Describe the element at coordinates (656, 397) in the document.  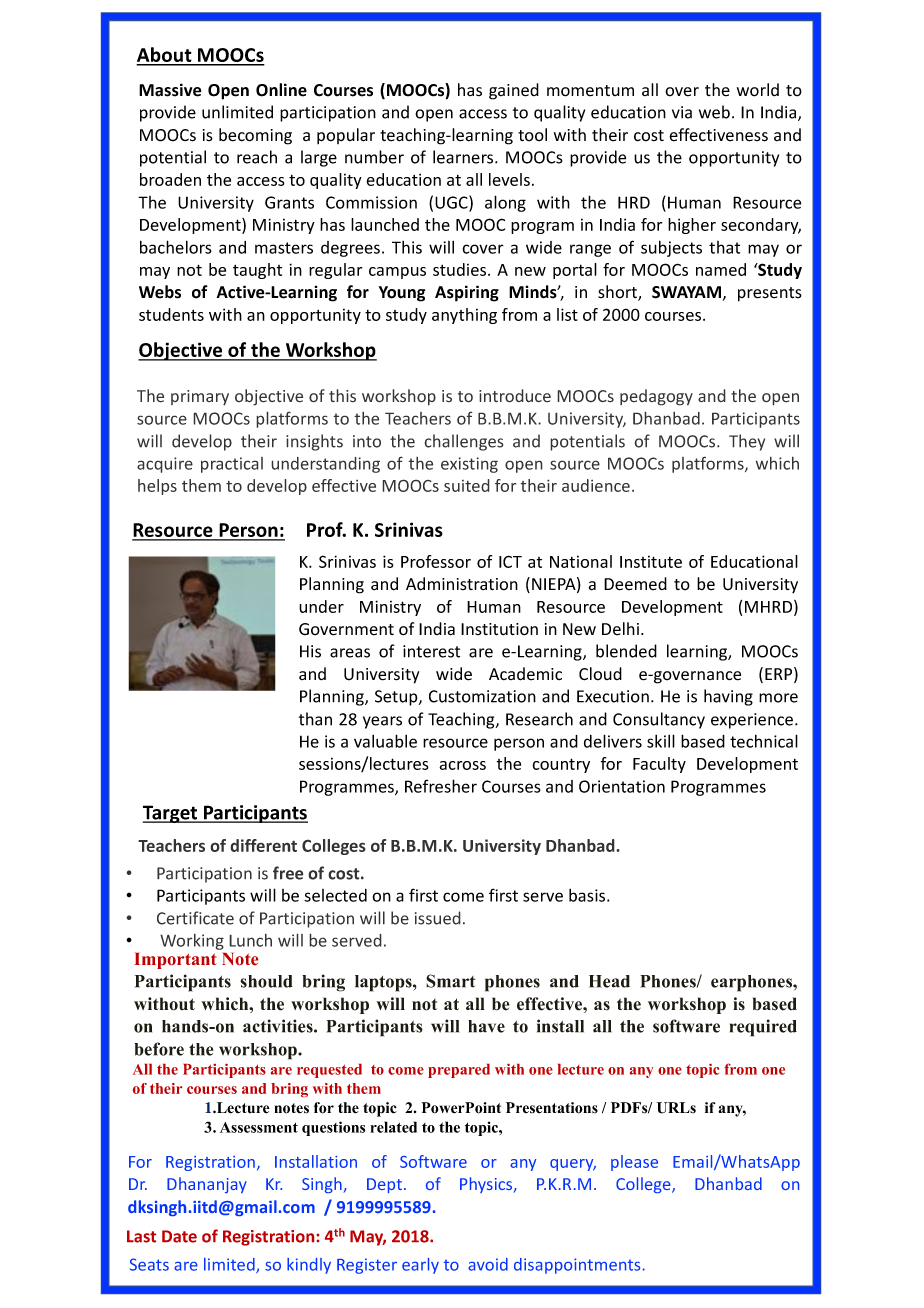
I see `pedagogy` at that location.
